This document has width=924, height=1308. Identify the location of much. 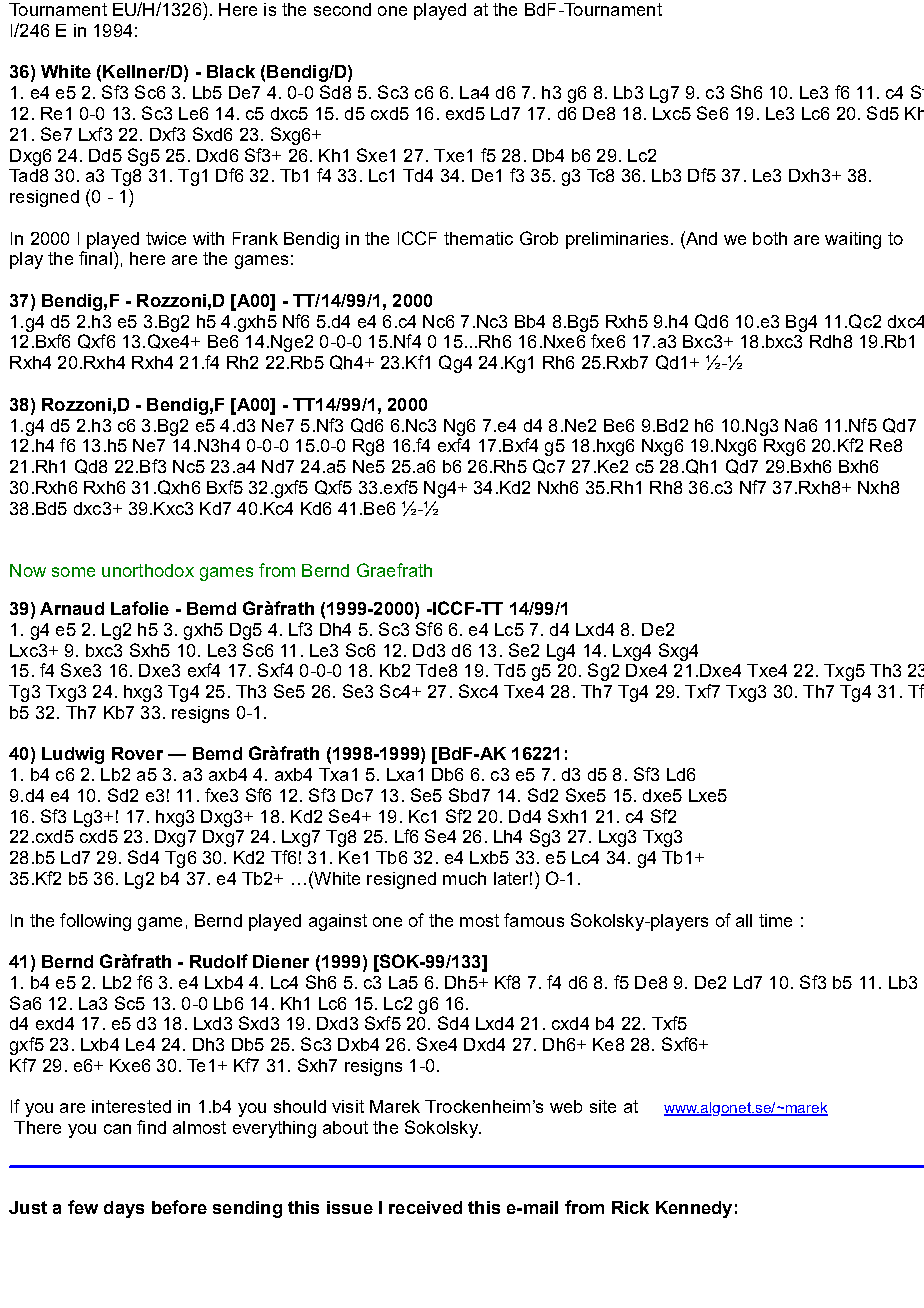
(464, 878).
